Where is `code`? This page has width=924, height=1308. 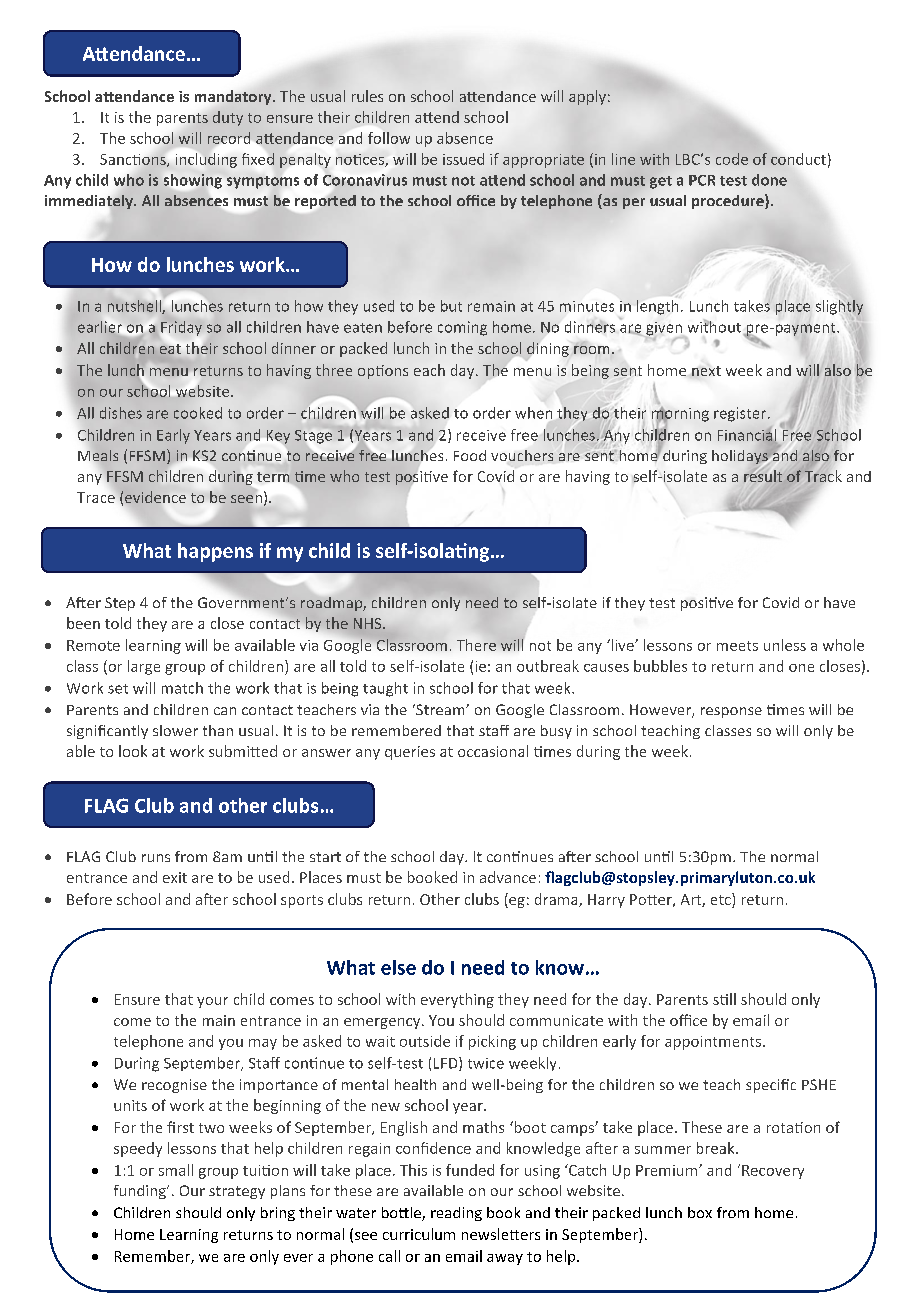
code is located at coordinates (732, 159).
